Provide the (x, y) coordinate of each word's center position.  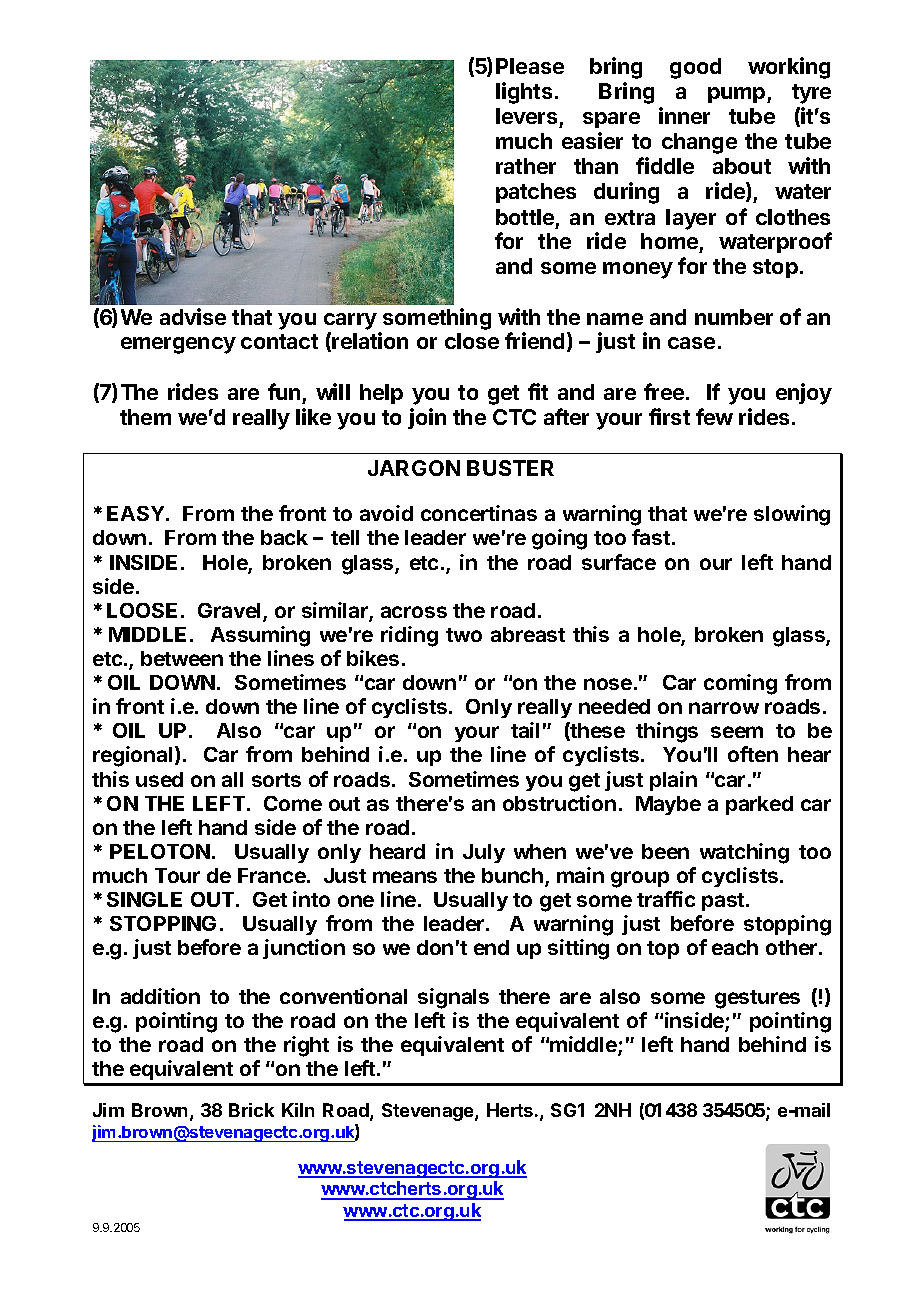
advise (193, 316)
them (145, 417)
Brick (251, 1110)
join (427, 418)
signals (453, 998)
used (159, 779)
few (714, 416)
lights (524, 93)
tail (525, 730)
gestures (757, 999)
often (753, 754)
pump (738, 95)
